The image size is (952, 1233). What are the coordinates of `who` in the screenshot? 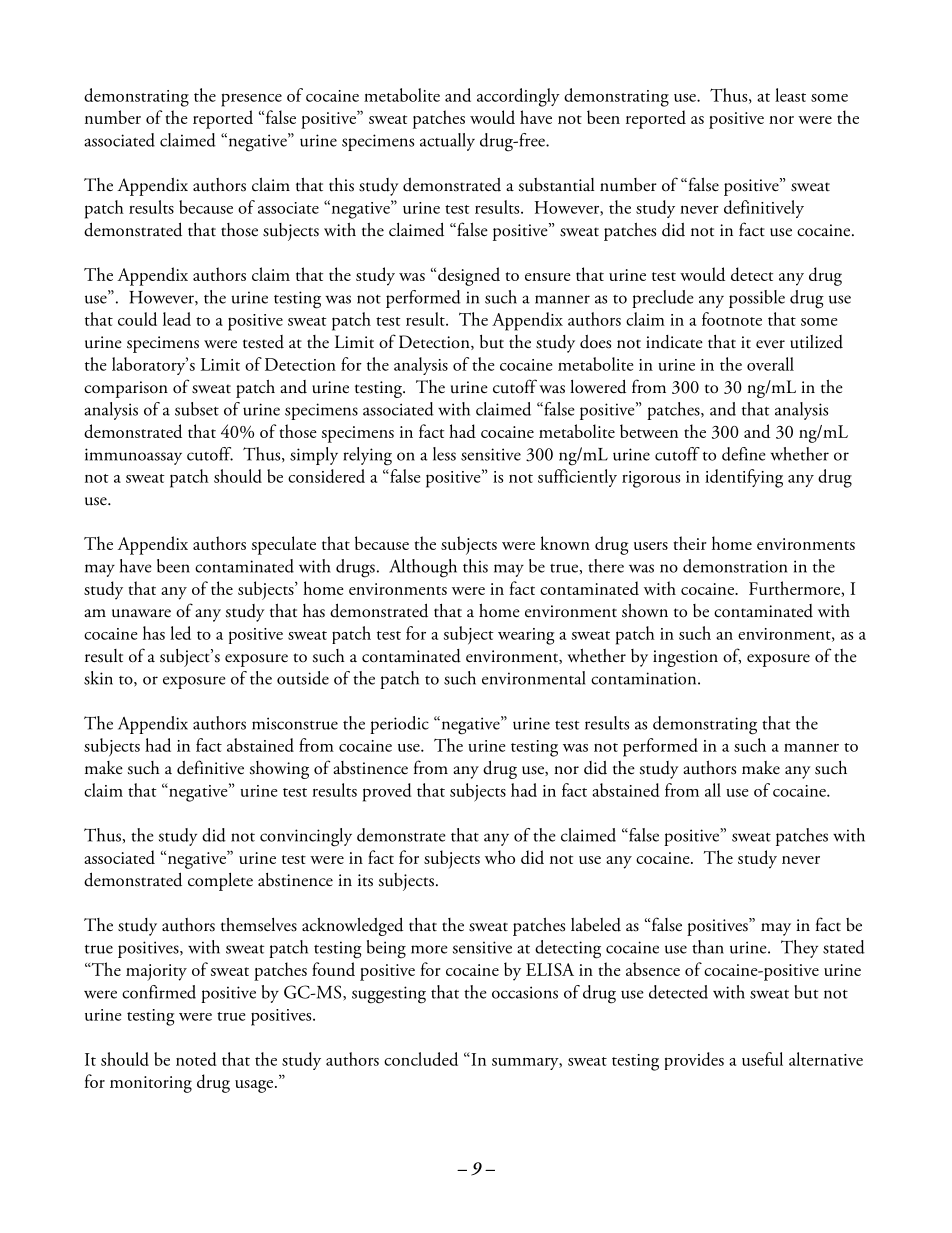 It's located at (500, 857).
